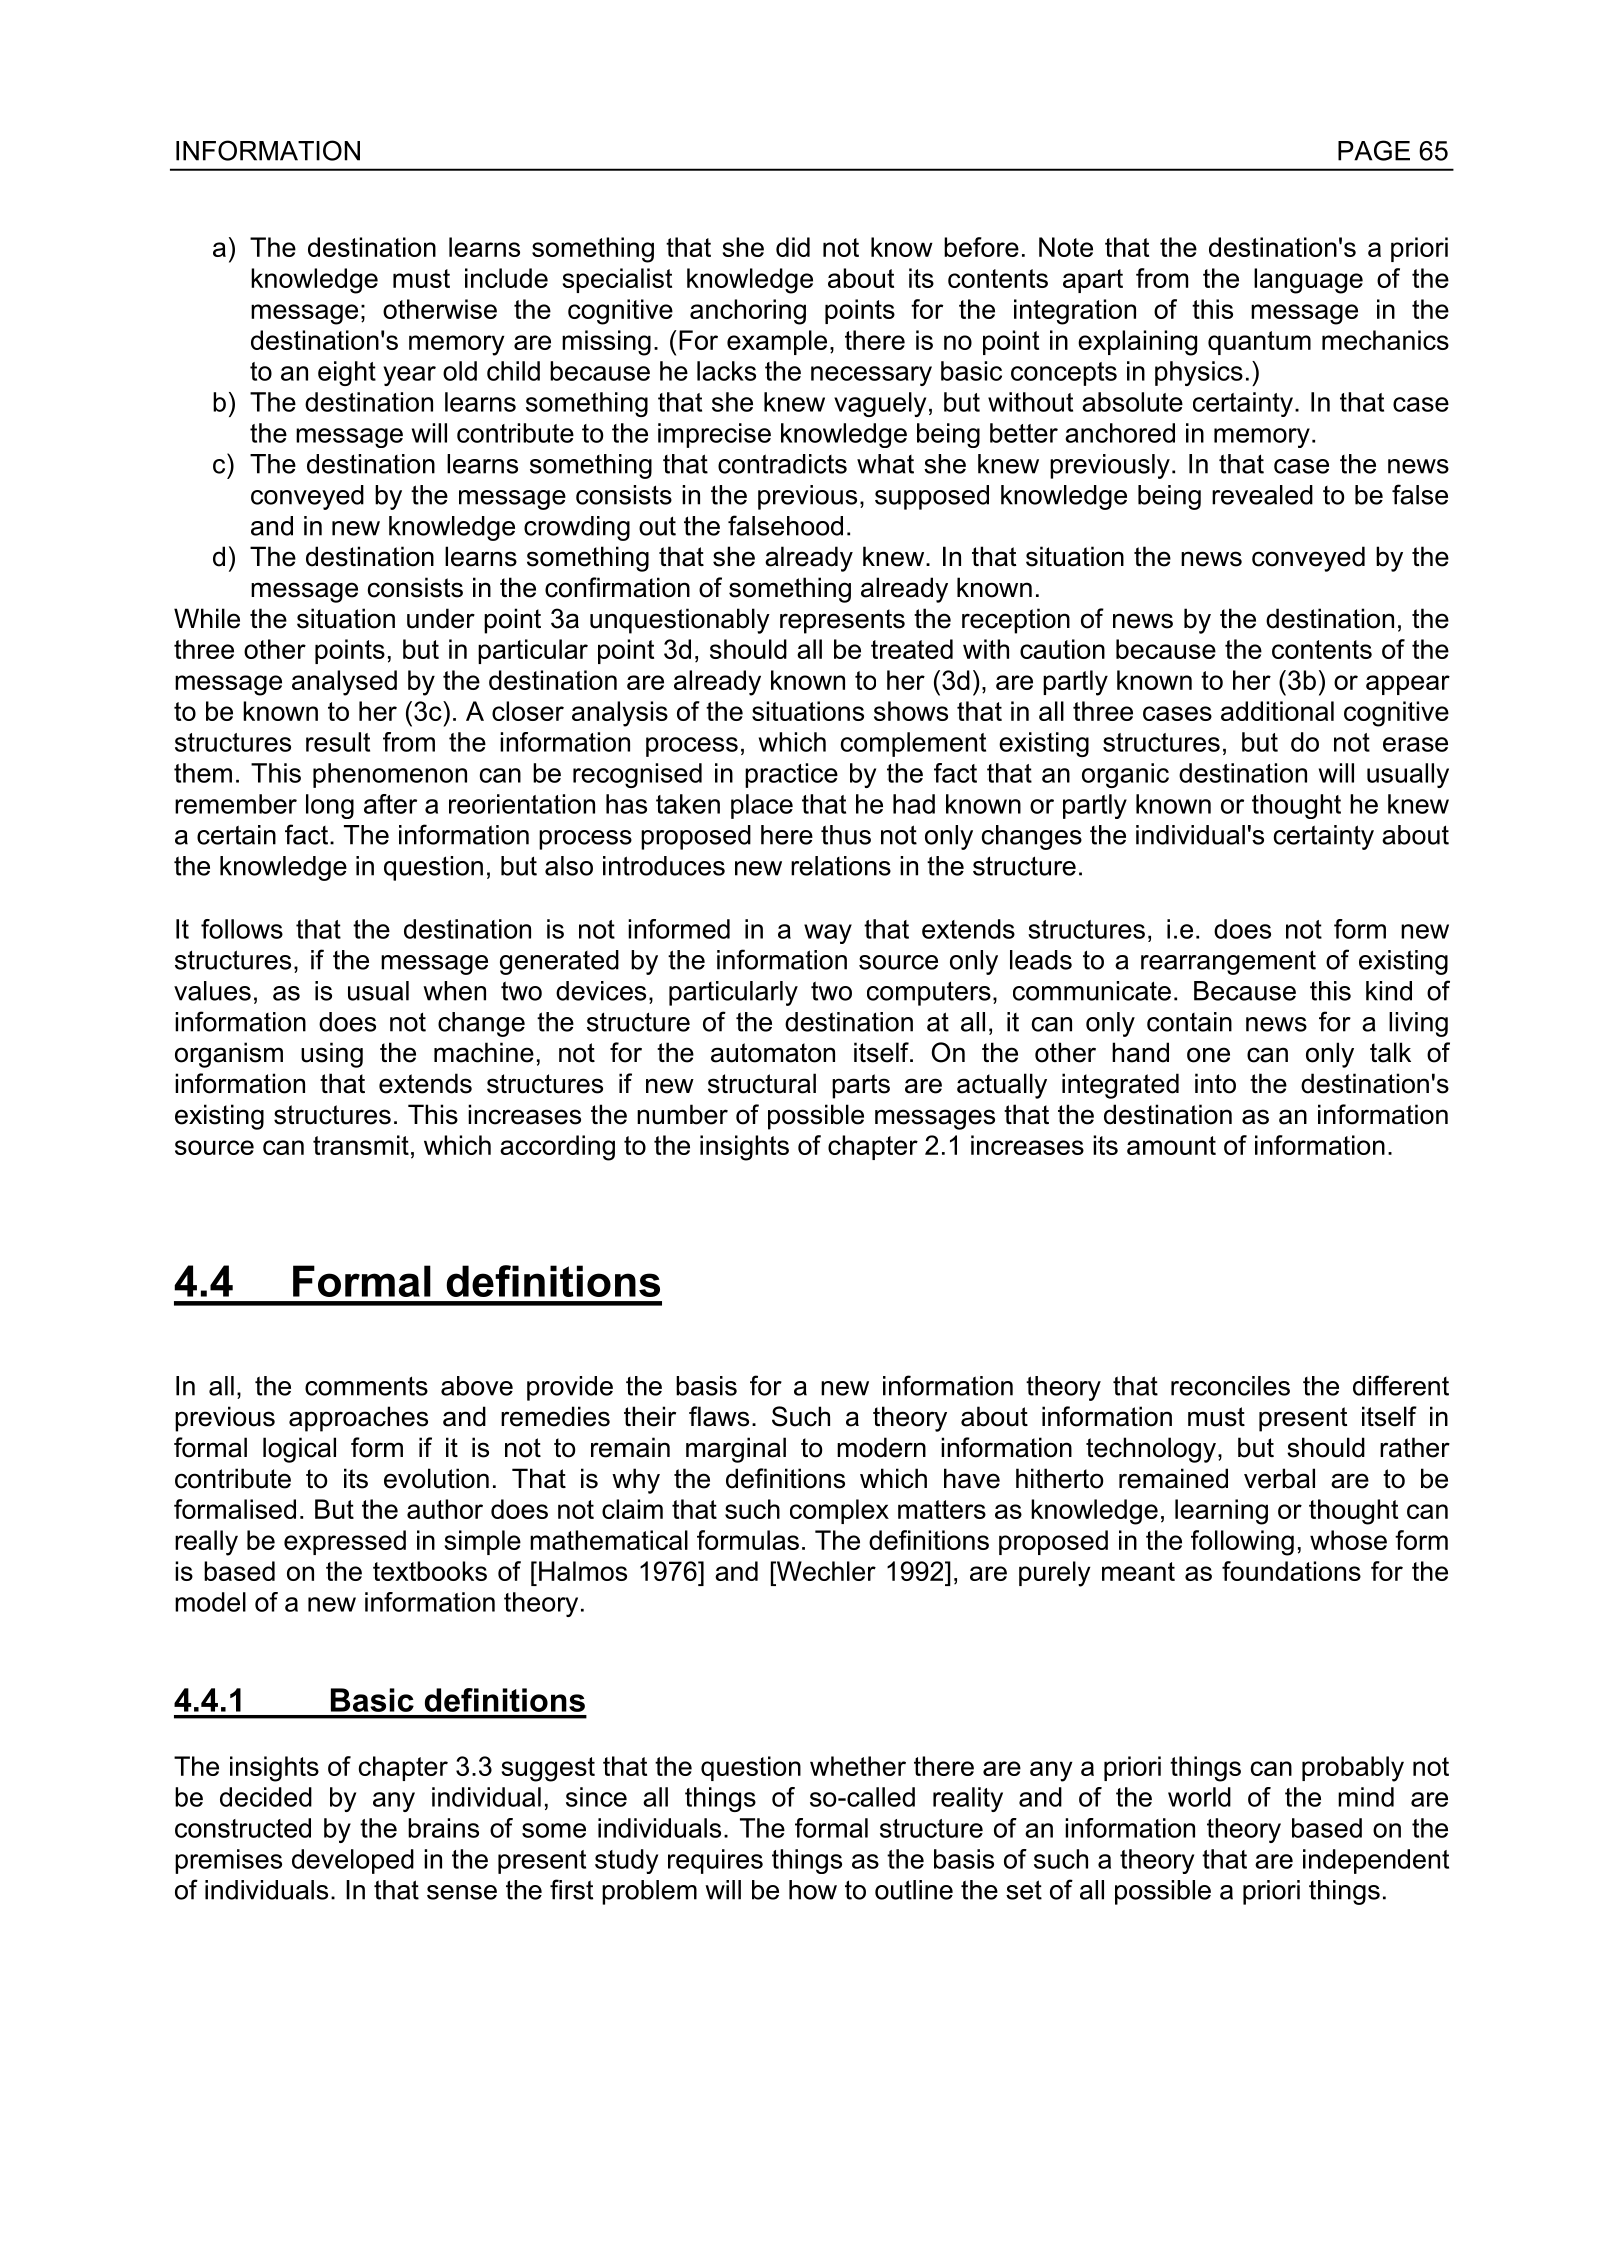  Describe the element at coordinates (353, 1861) in the page. I see `developed` at that location.
